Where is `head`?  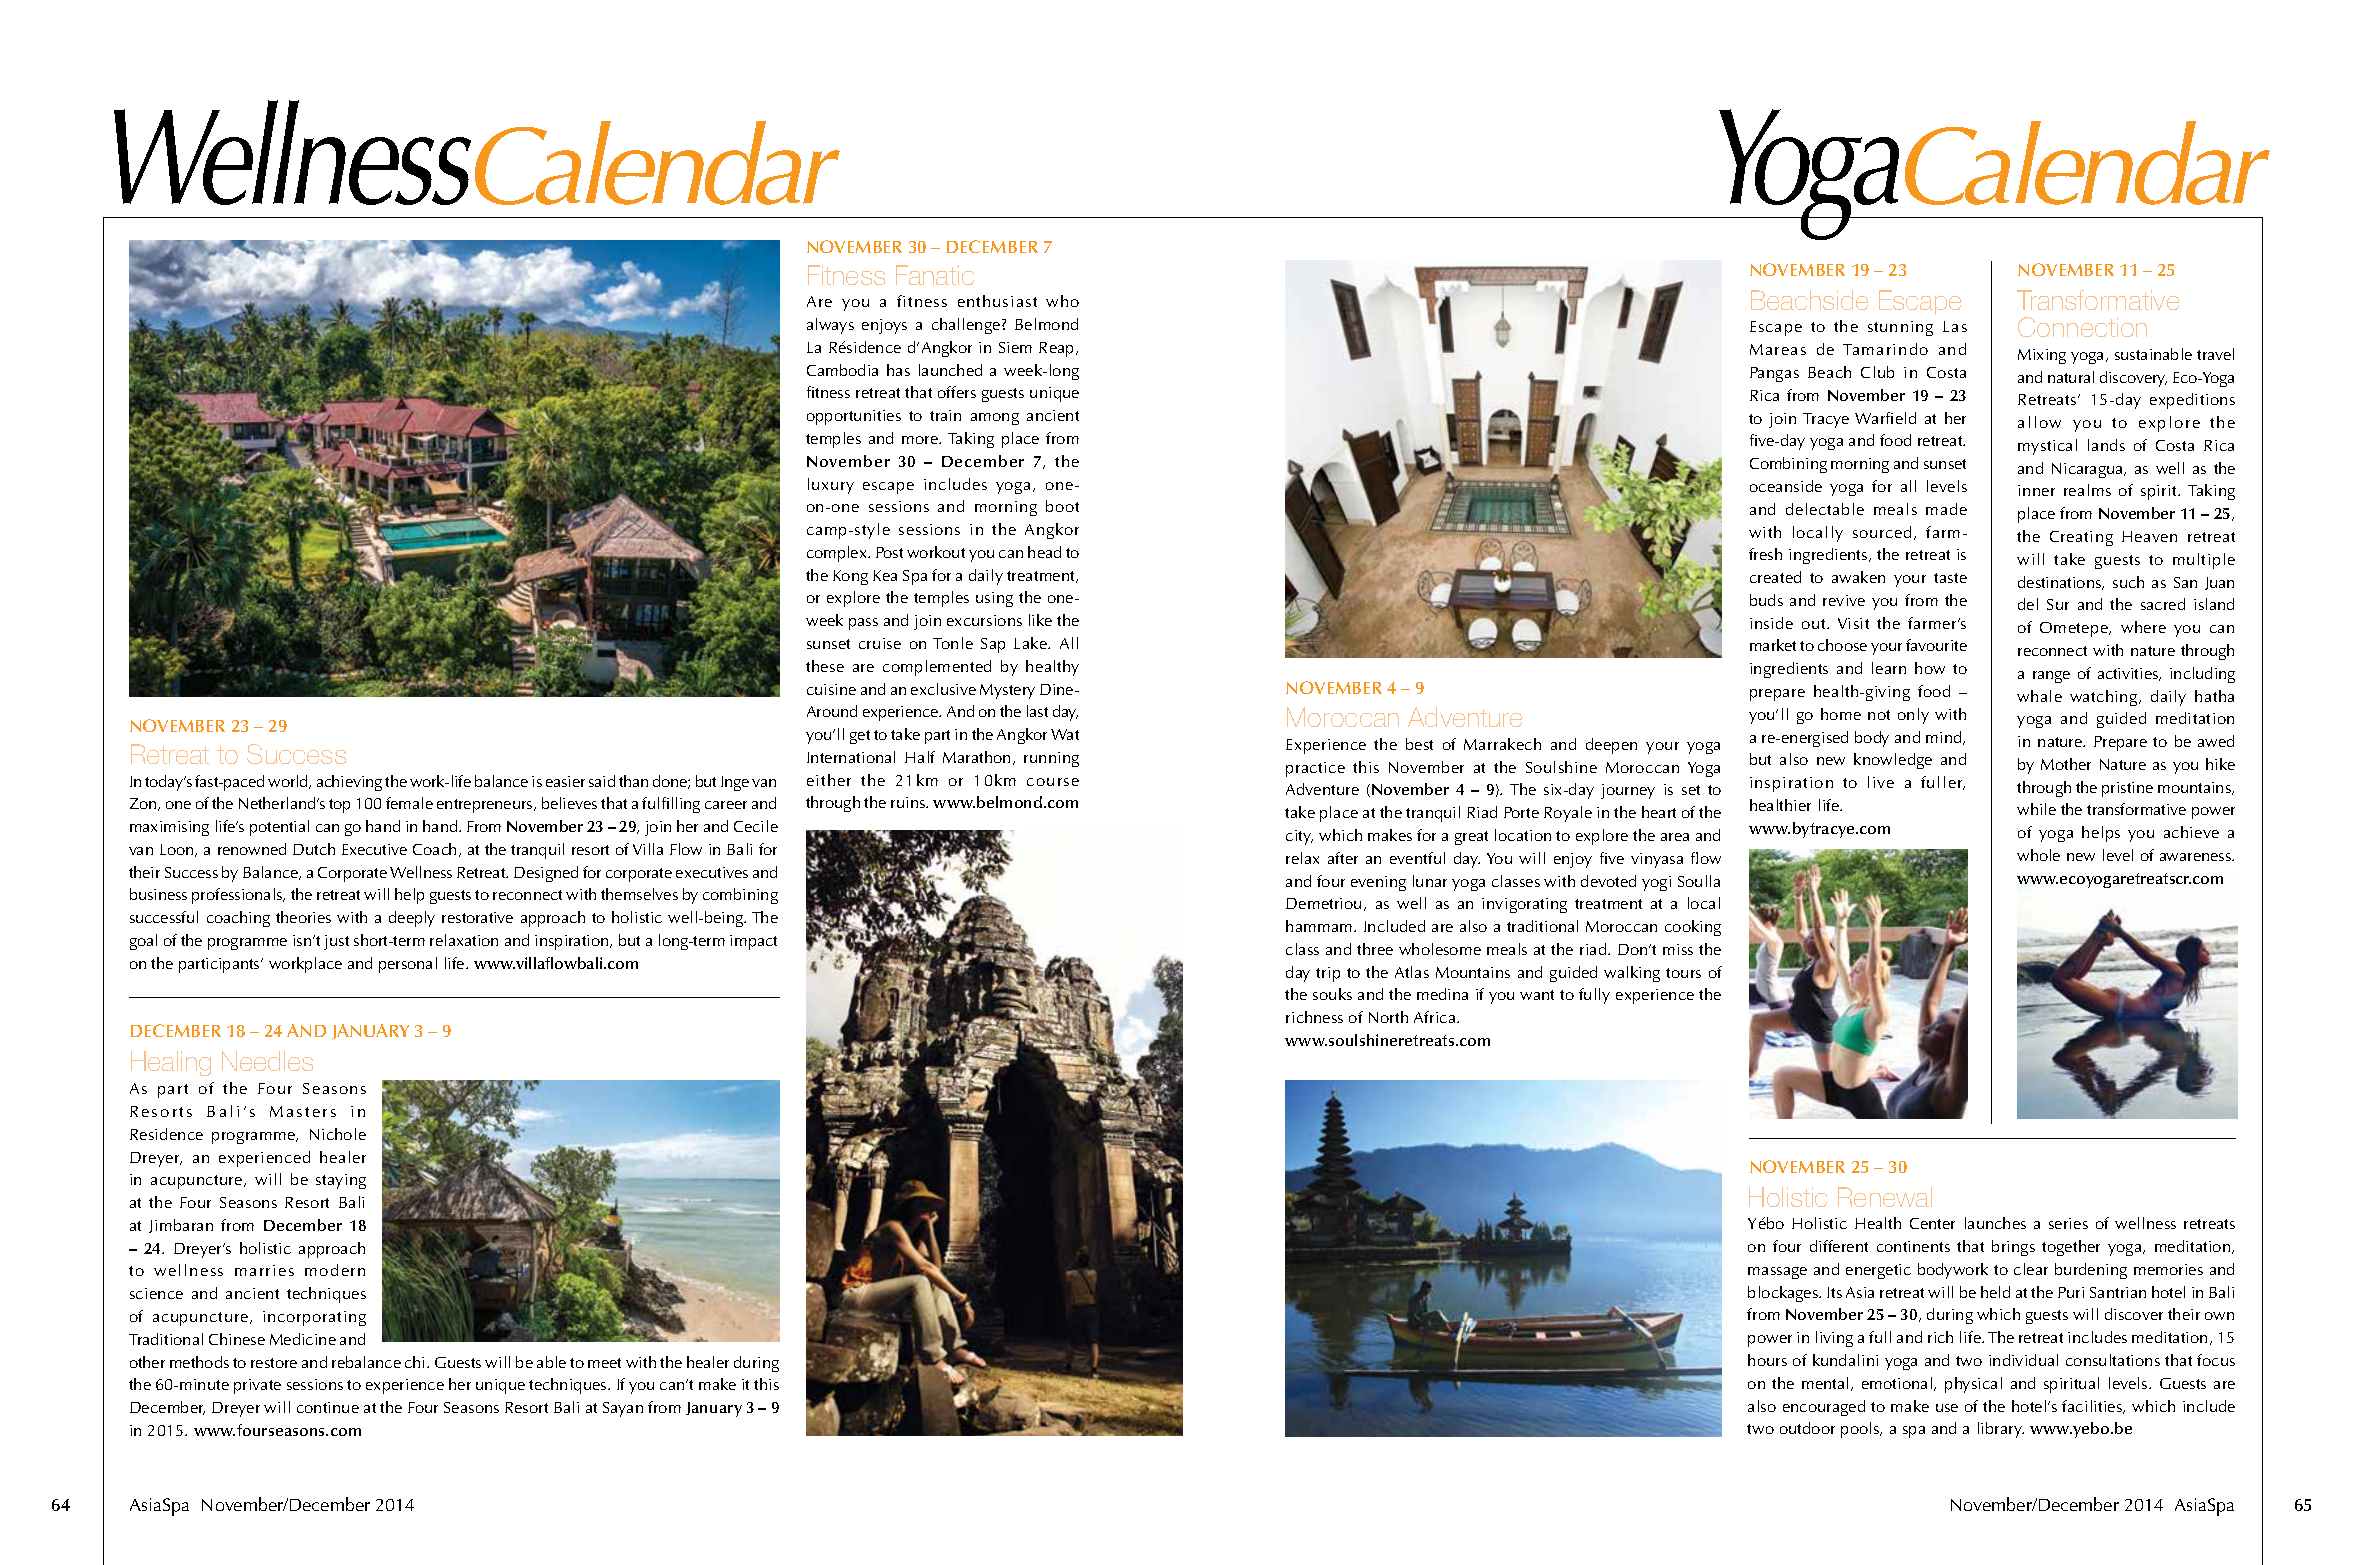 head is located at coordinates (1044, 552).
